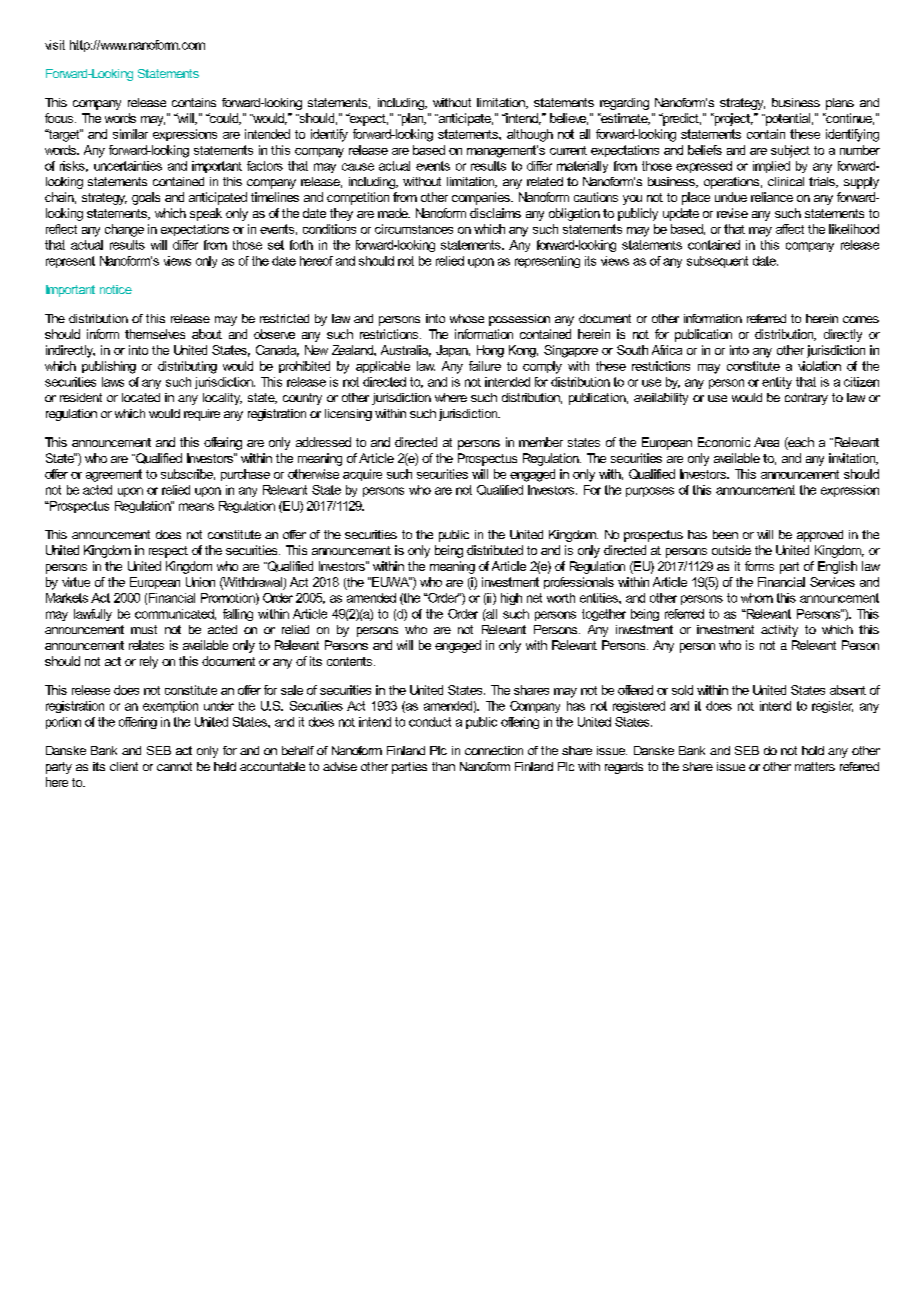 The image size is (924, 1308). I want to click on means, so click(196, 507).
